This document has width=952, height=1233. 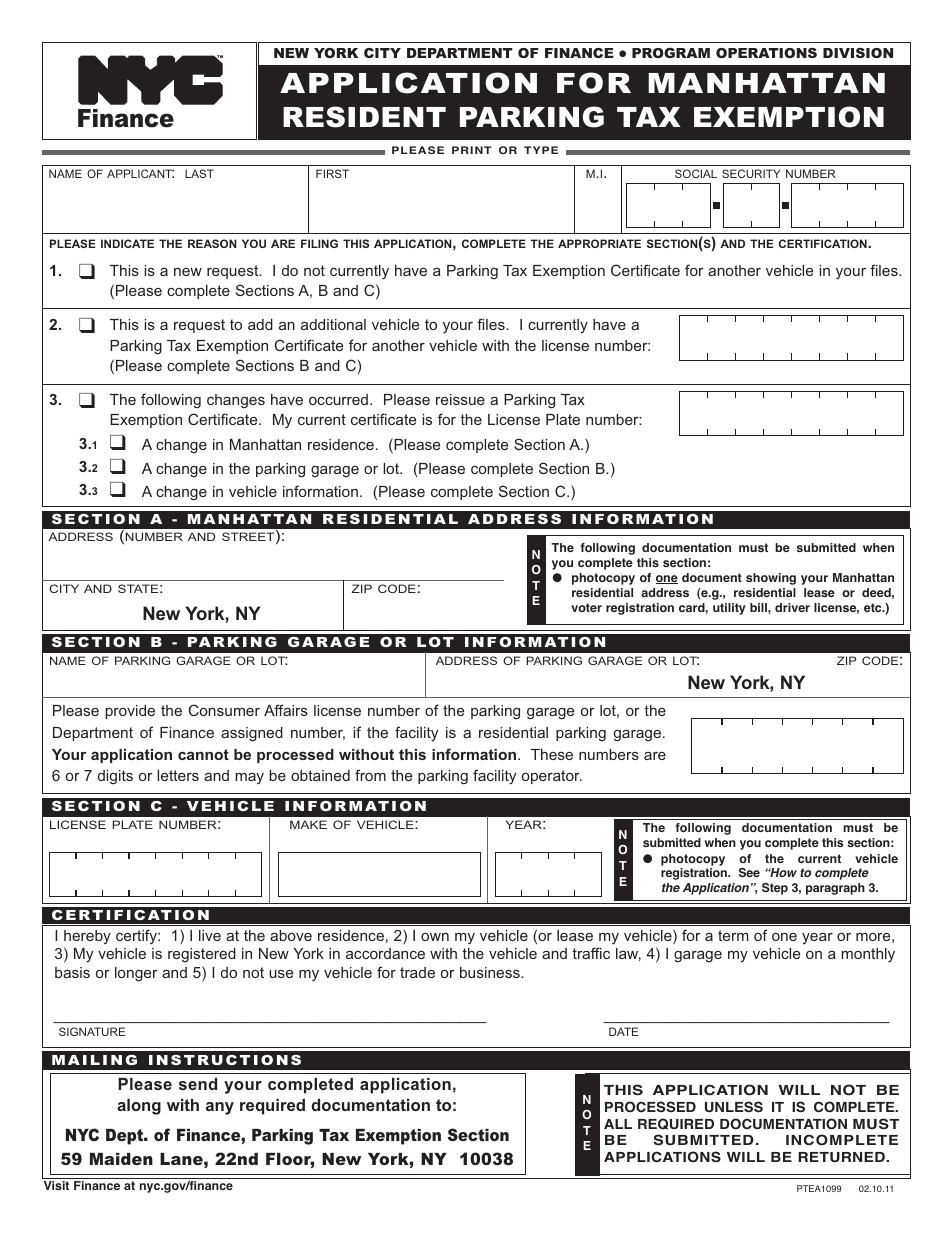 I want to click on OPERATIONS, so click(x=766, y=53).
